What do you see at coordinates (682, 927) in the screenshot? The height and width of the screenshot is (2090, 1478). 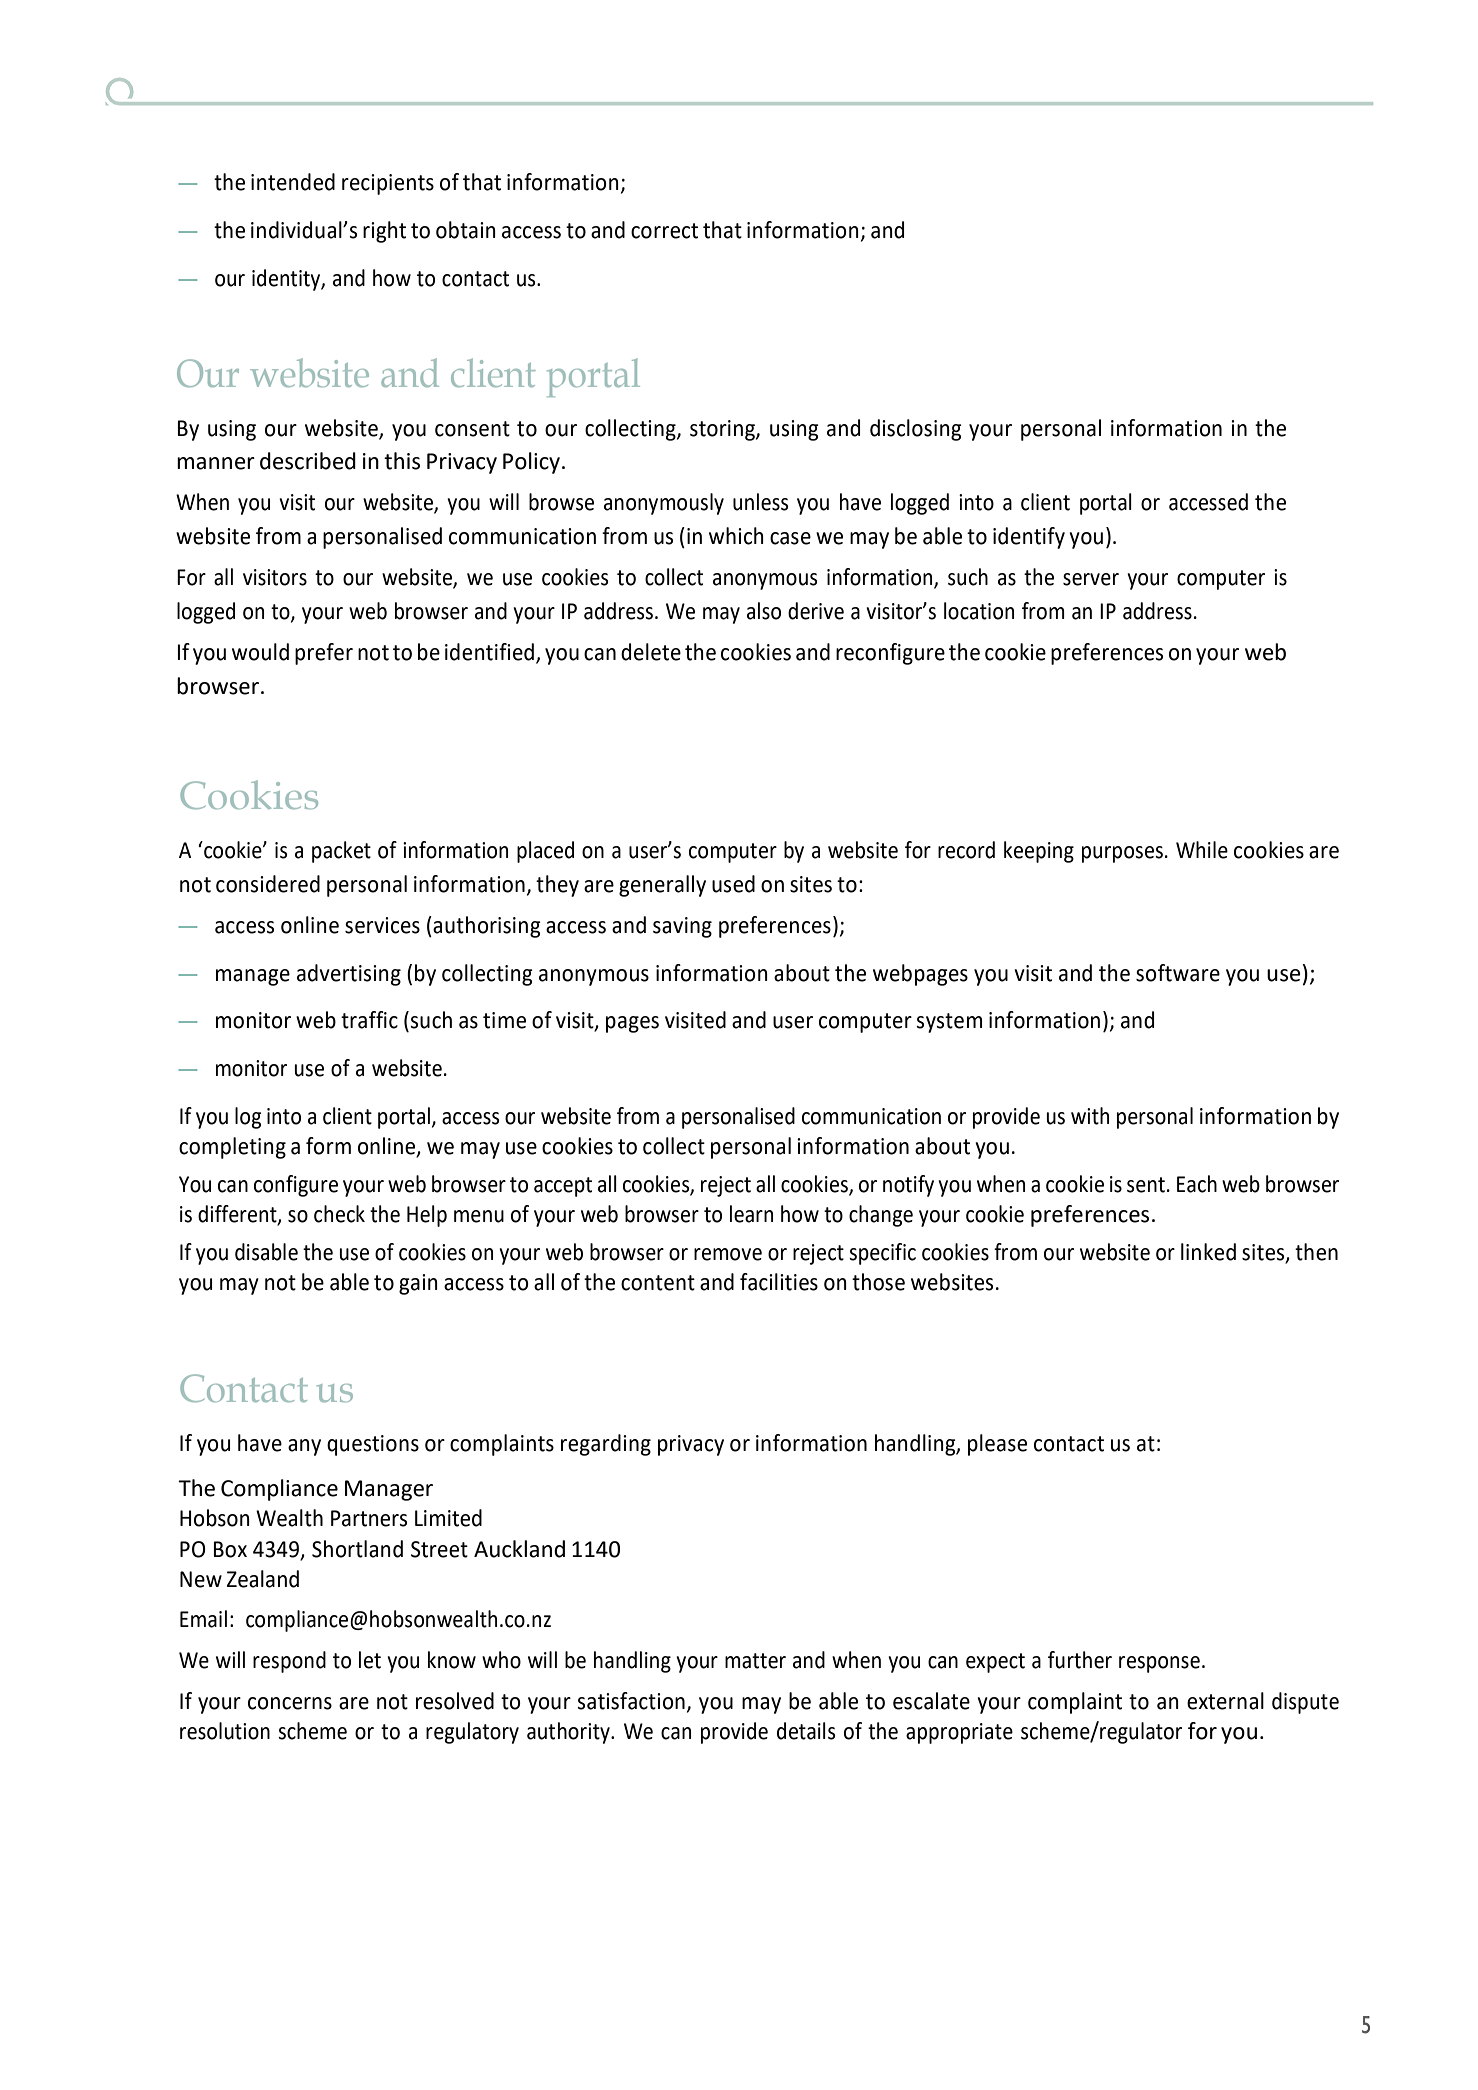 I see `saving` at bounding box center [682, 927].
